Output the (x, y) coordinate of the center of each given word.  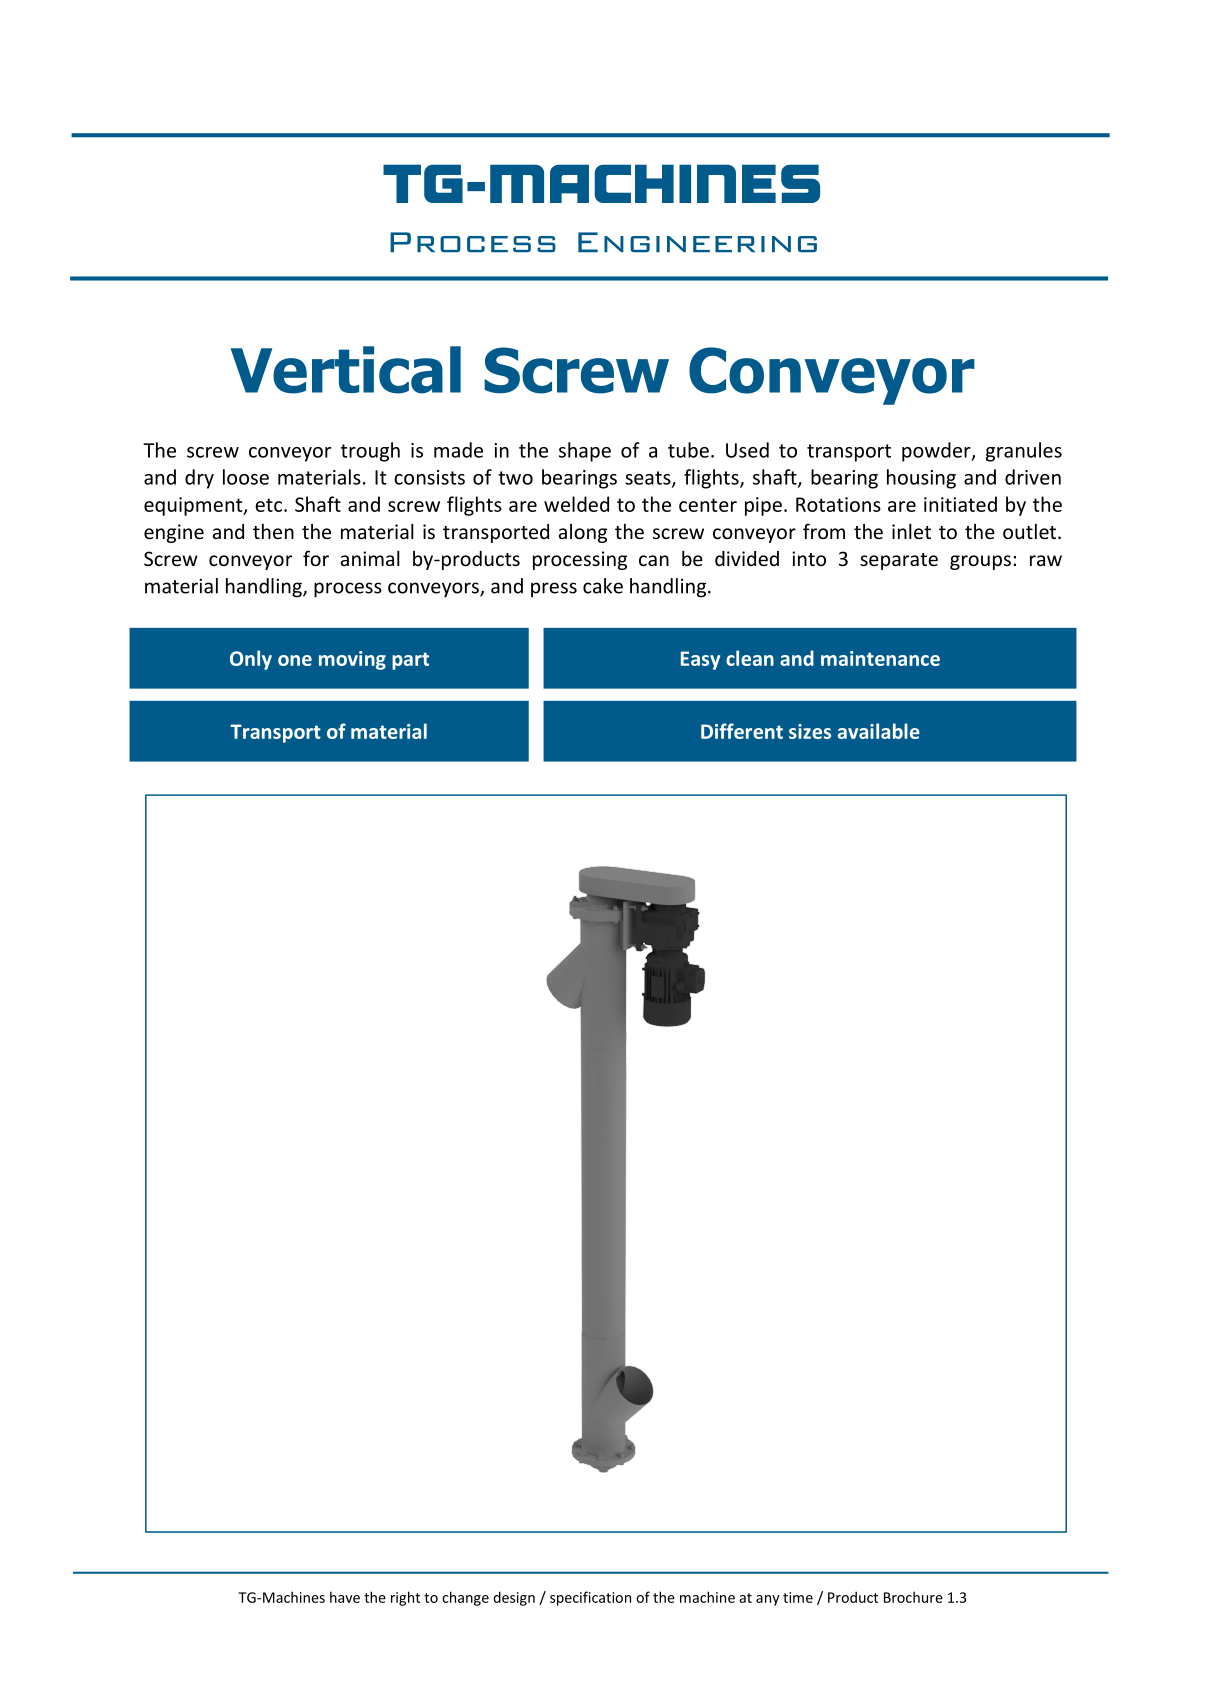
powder (937, 452)
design (514, 1598)
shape (585, 452)
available (879, 731)
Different (742, 731)
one (295, 660)
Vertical (346, 370)
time (798, 1597)
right (405, 1598)
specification (590, 1598)
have (345, 1597)
